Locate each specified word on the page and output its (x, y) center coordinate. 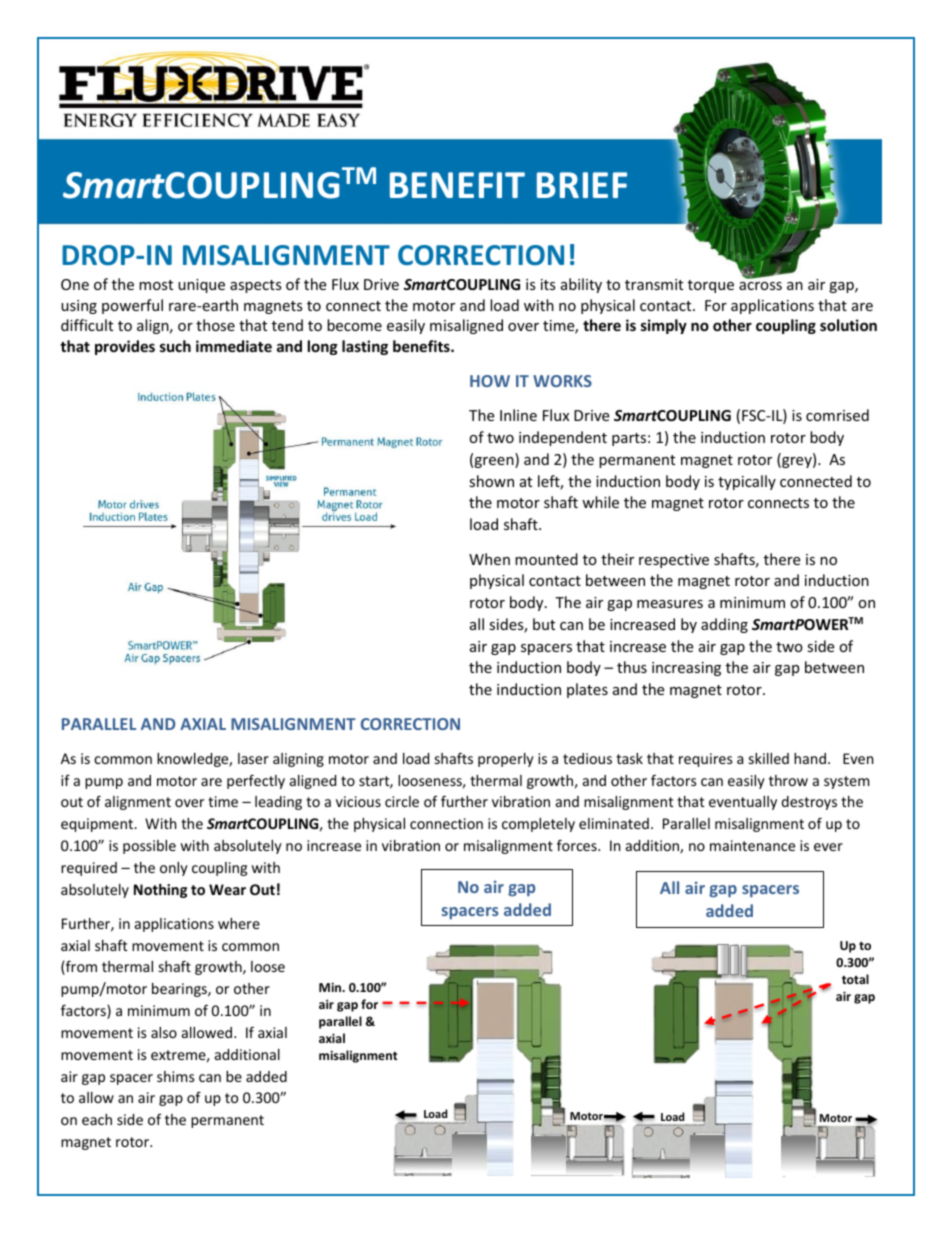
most (156, 285)
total (855, 979)
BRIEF (582, 185)
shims (176, 1076)
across (760, 286)
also (164, 1032)
